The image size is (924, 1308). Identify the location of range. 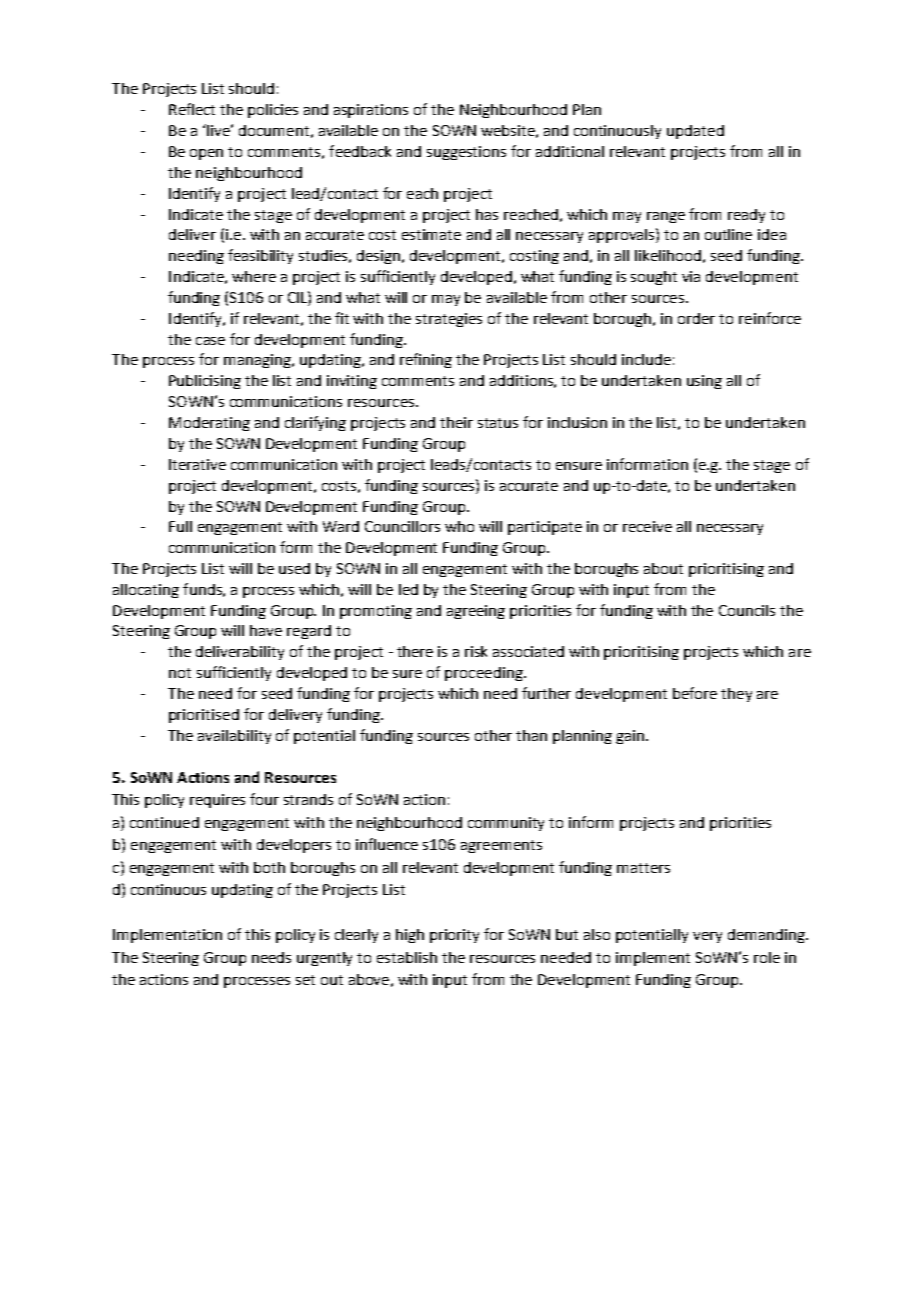
(666, 217).
